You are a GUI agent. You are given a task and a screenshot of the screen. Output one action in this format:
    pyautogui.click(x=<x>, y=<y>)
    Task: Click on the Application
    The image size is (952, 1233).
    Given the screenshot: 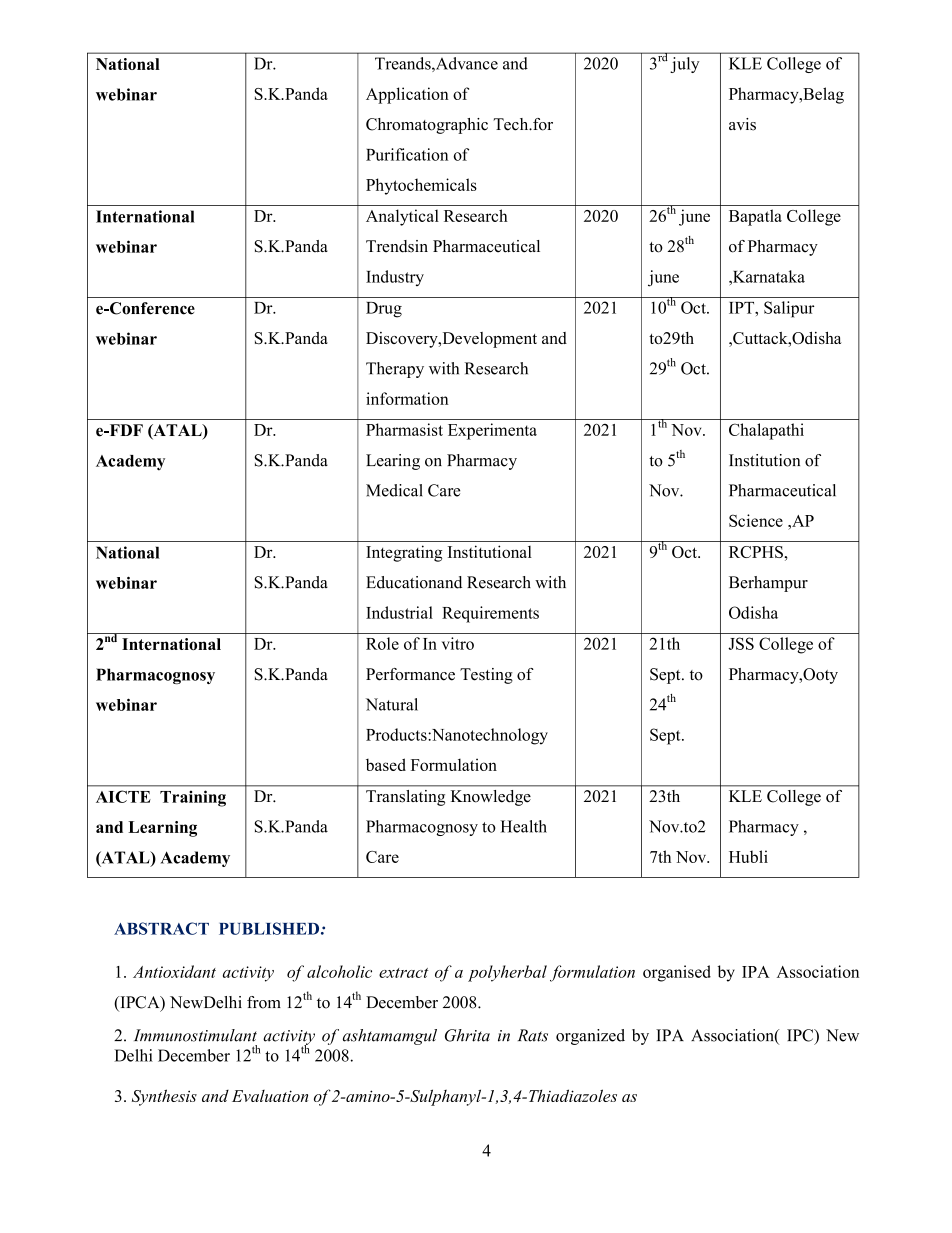 What is the action you would take?
    pyautogui.click(x=407, y=95)
